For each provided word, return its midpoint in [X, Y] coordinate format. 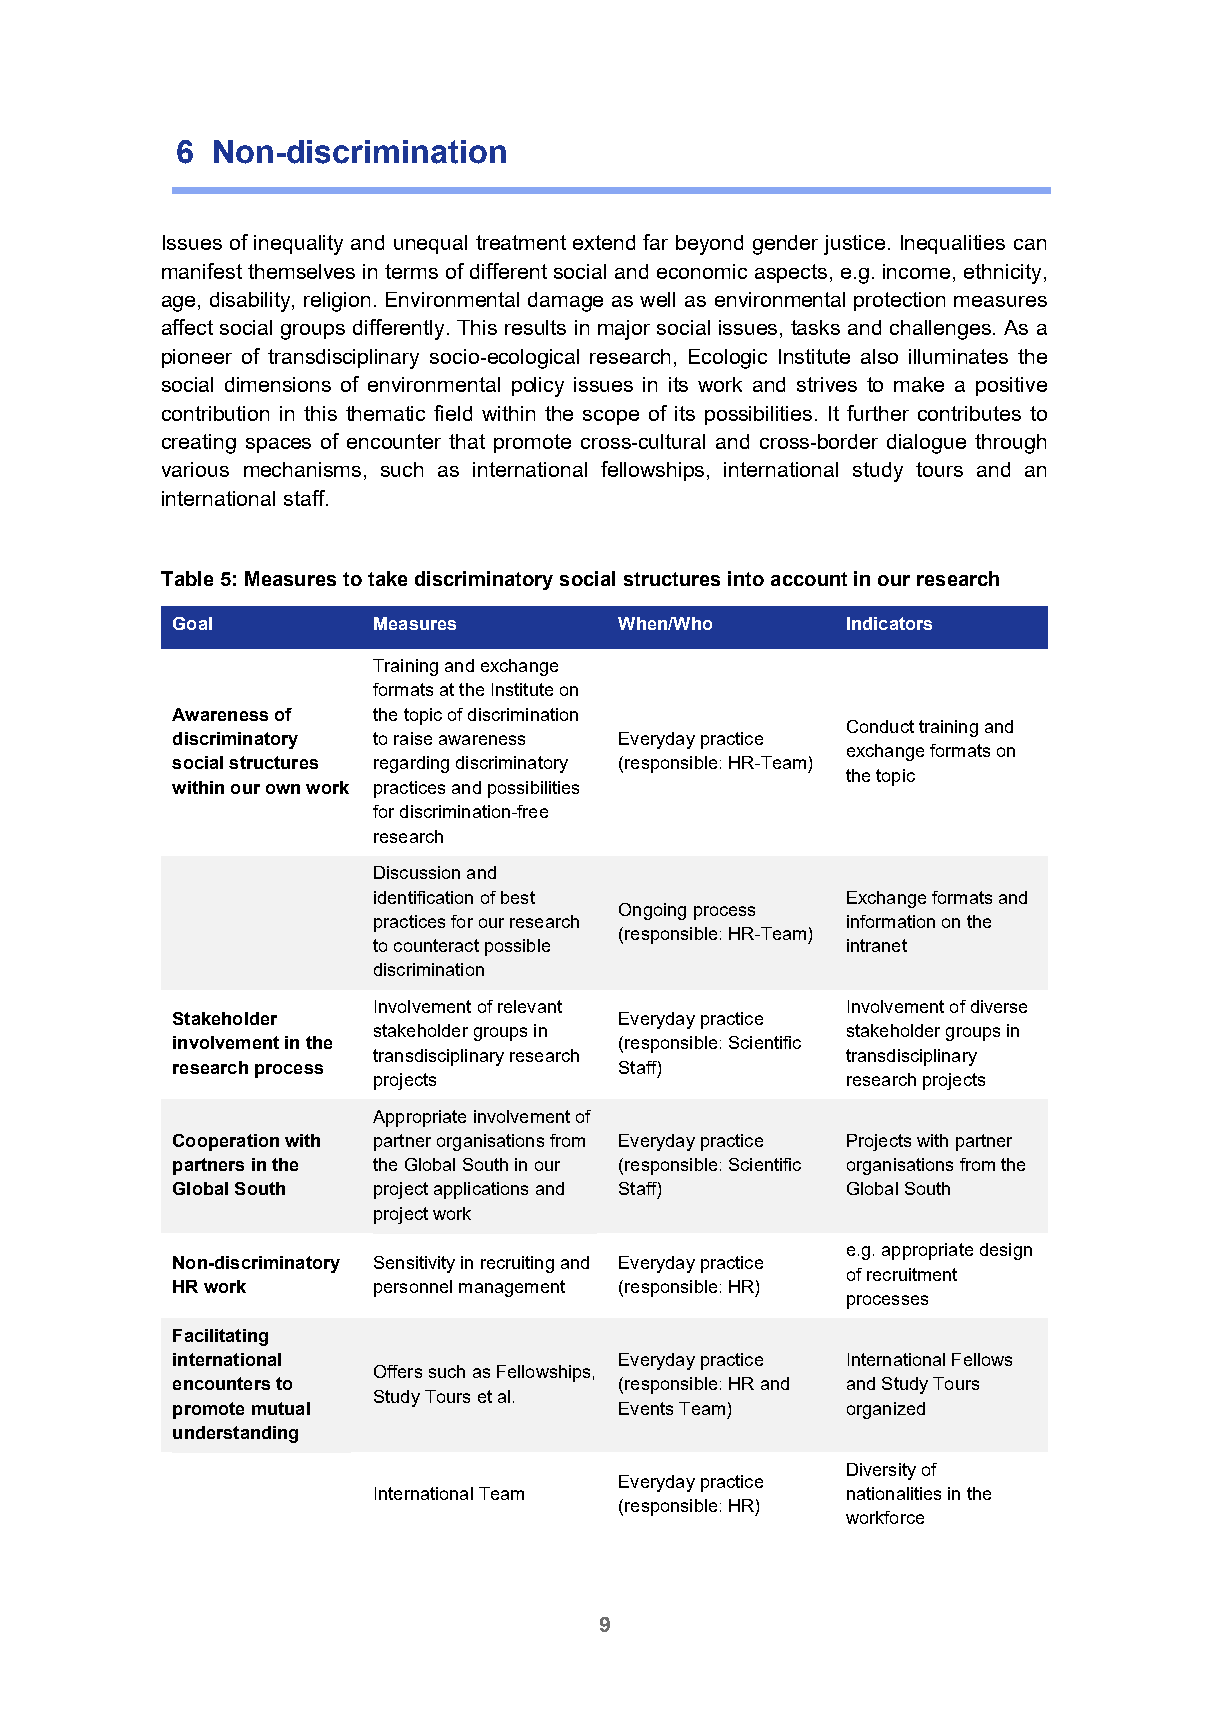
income [916, 271]
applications [481, 1190]
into [746, 578]
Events [646, 1408]
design [1006, 1251]
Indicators [889, 623]
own [283, 789]
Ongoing [652, 911]
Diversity [881, 1471]
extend [604, 242]
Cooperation [226, 1142]
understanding [235, 1434]
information [891, 921]
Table [187, 578]
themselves [301, 271]
